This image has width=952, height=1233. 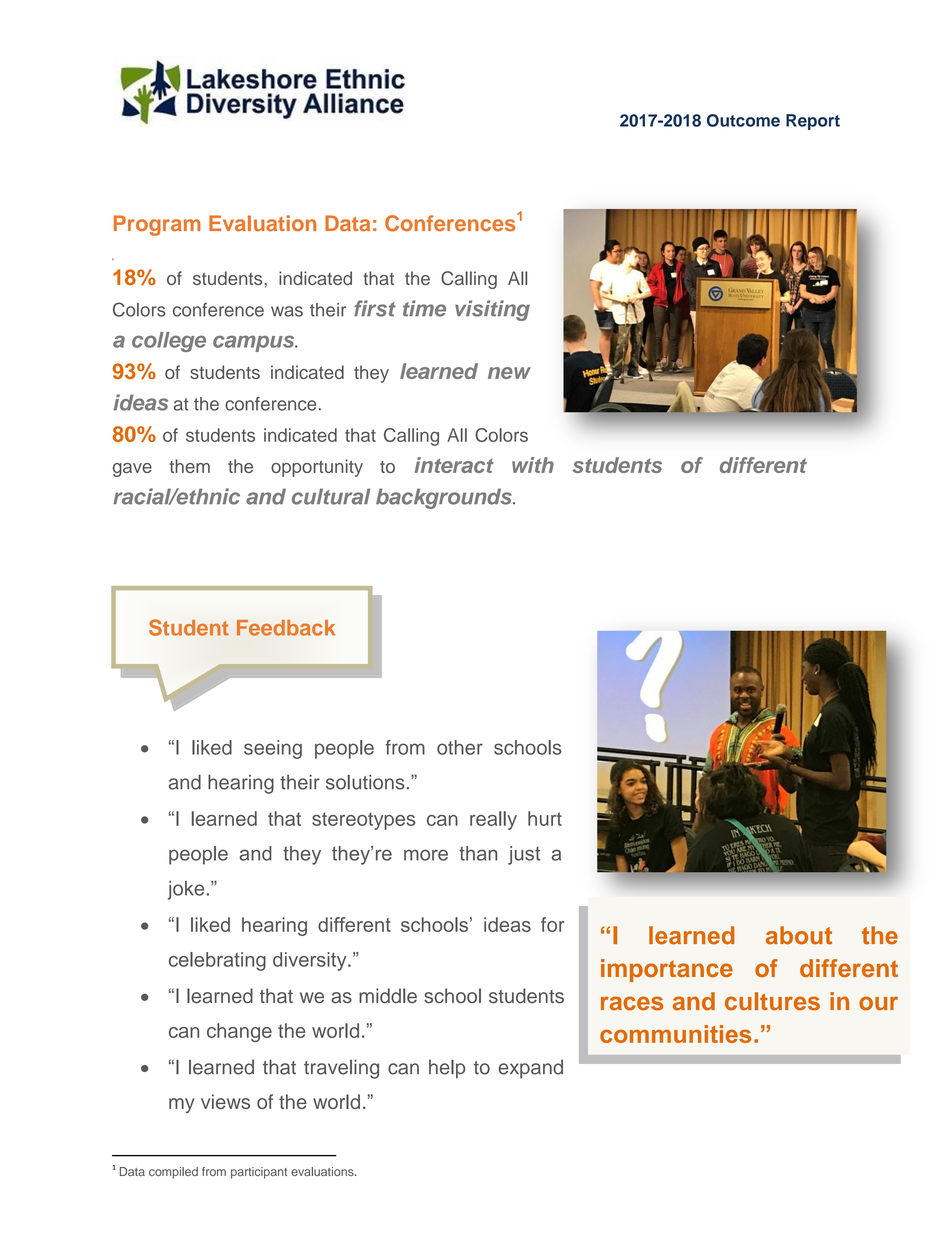 I want to click on hurt, so click(x=545, y=818).
